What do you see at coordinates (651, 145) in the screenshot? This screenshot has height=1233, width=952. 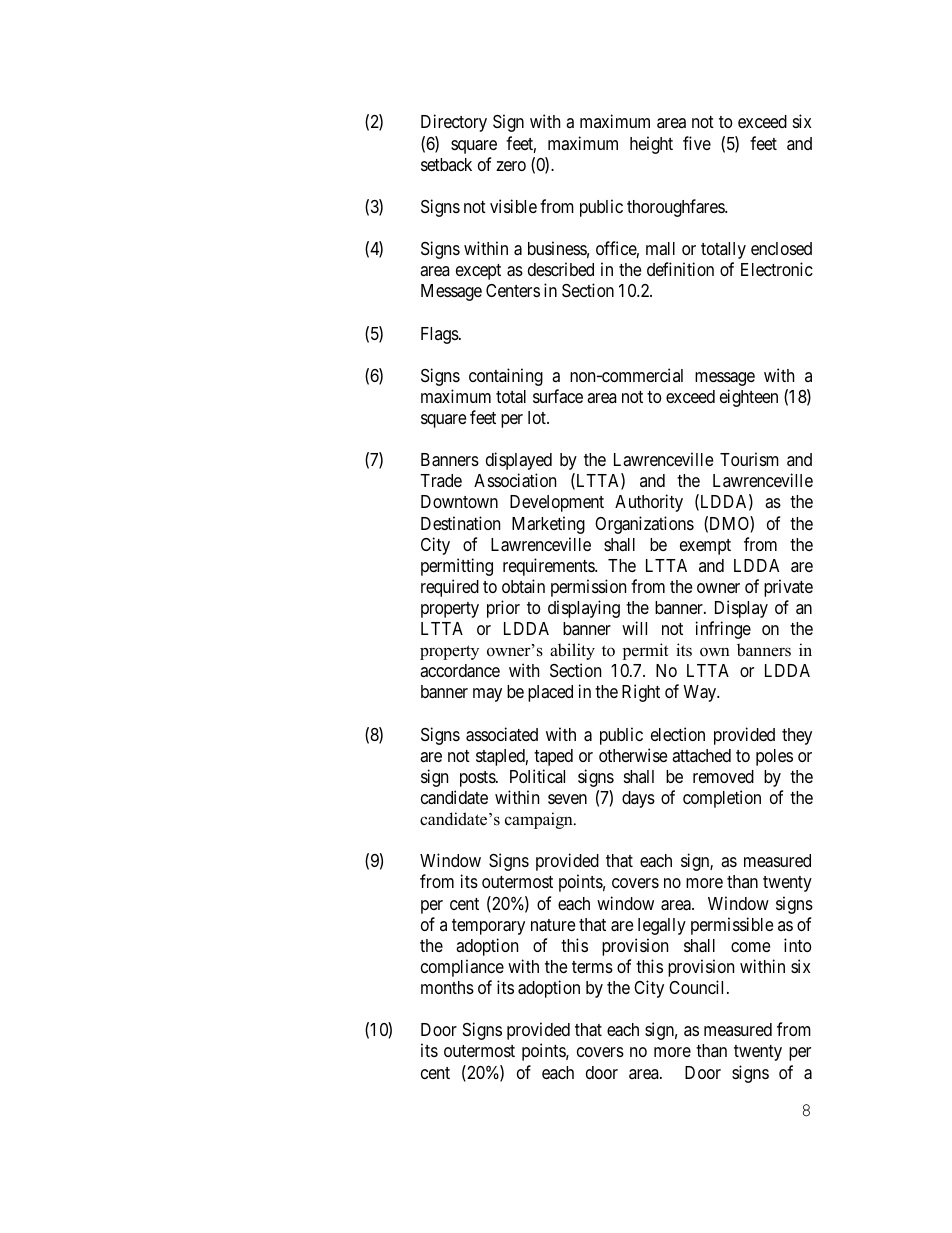 I see `height` at bounding box center [651, 145].
